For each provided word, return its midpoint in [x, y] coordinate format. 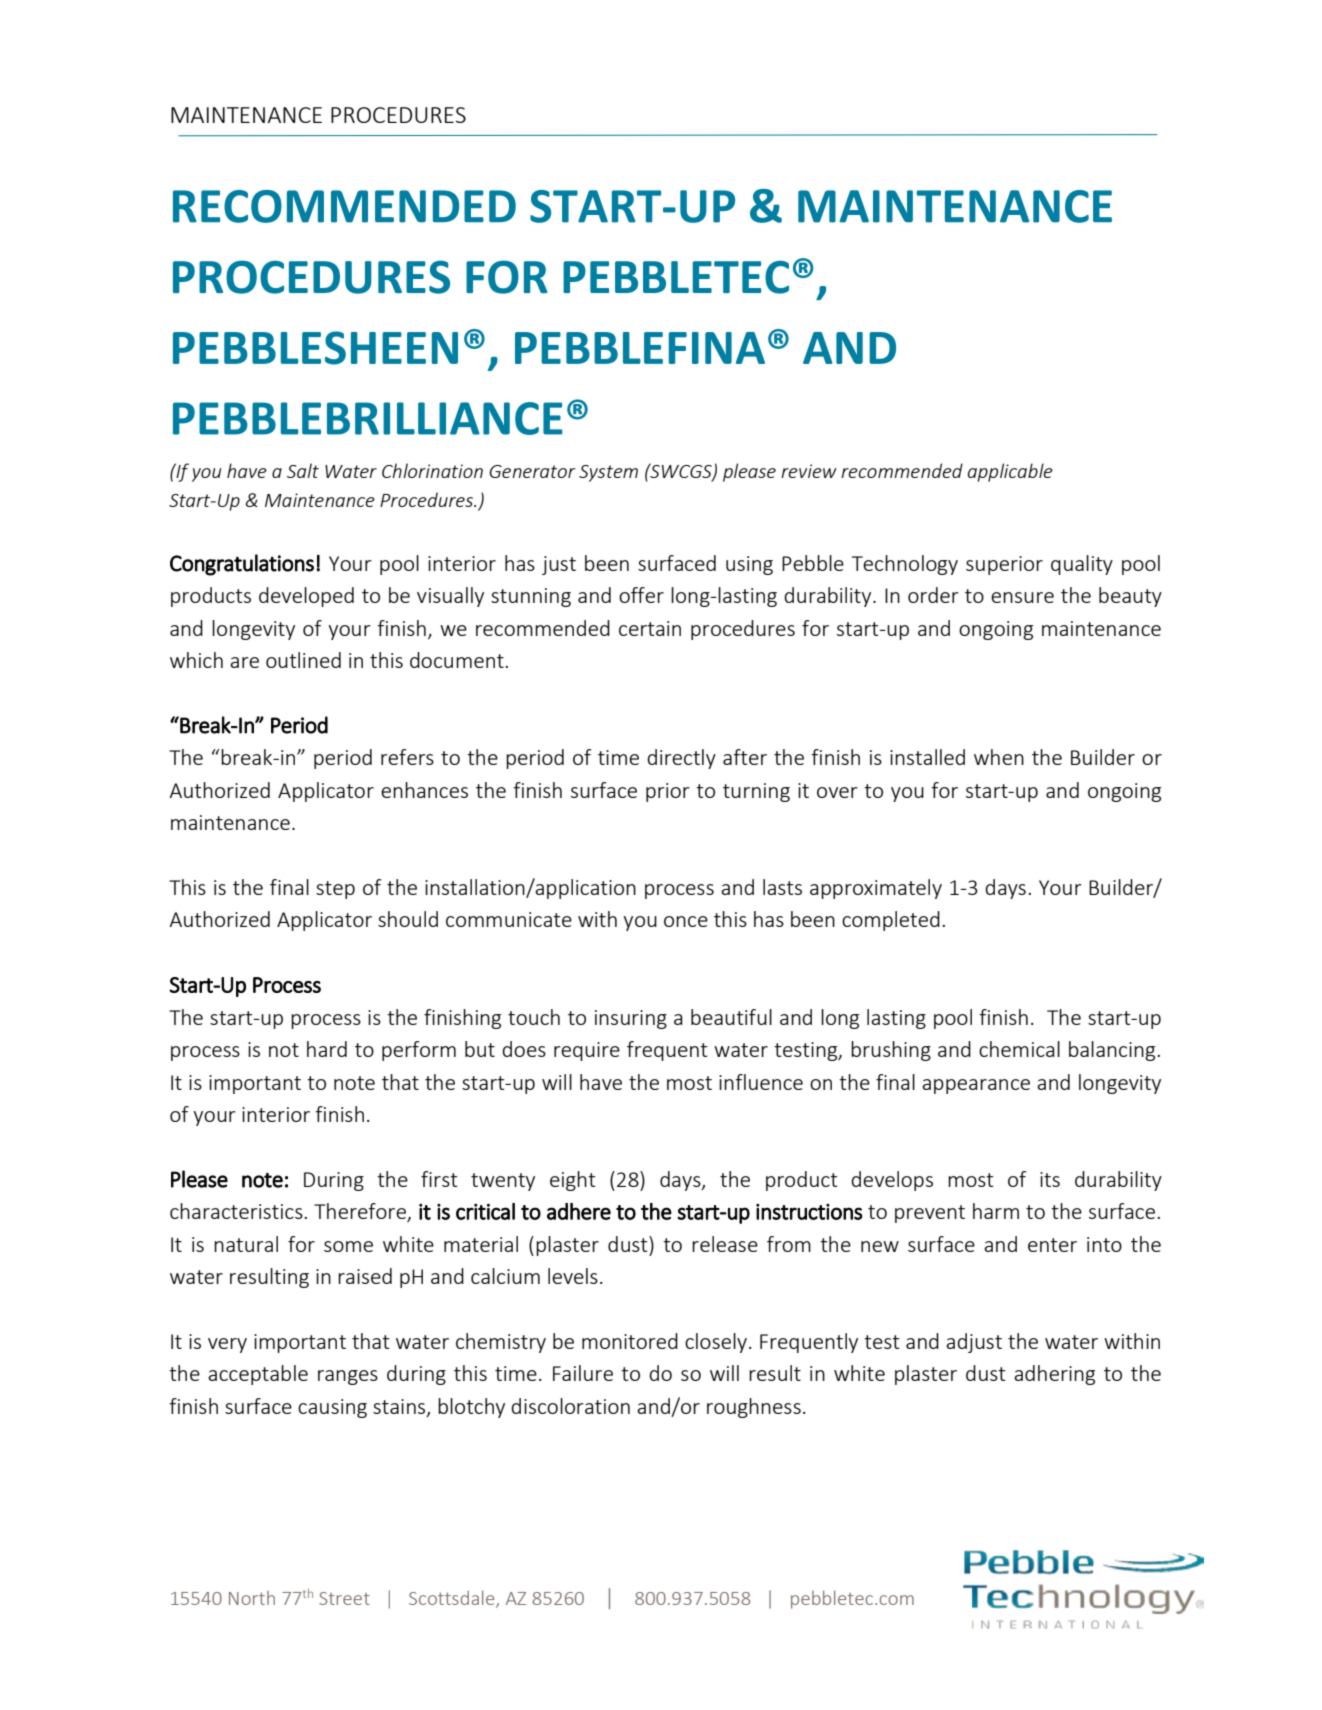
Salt [303, 470]
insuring [631, 1019]
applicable [1010, 472]
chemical [1019, 1049]
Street [344, 1598]
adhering [1054, 1375]
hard [327, 1049]
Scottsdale [453, 1599]
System [608, 473]
